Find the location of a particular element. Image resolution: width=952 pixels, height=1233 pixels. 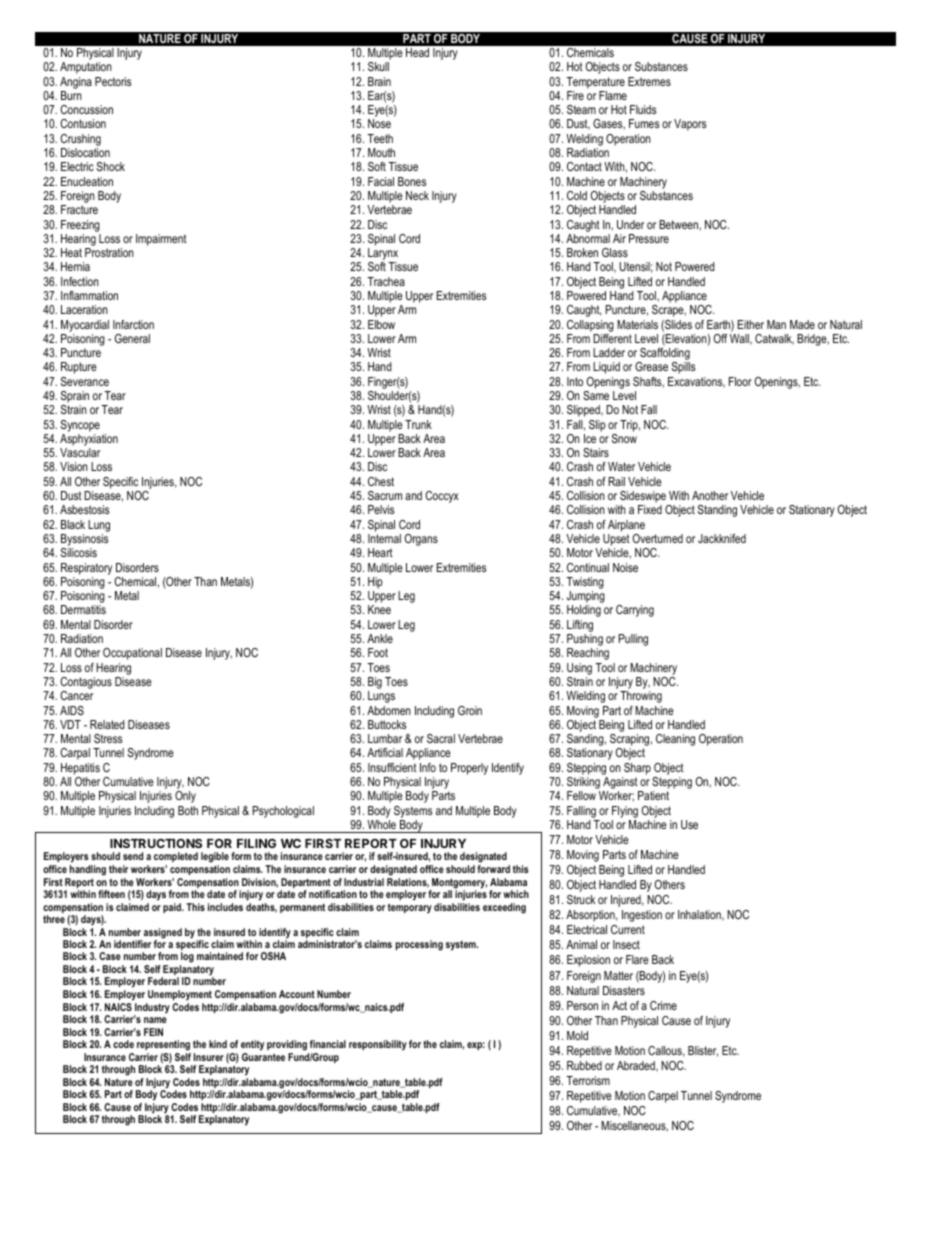

Cleaning is located at coordinates (675, 740).
